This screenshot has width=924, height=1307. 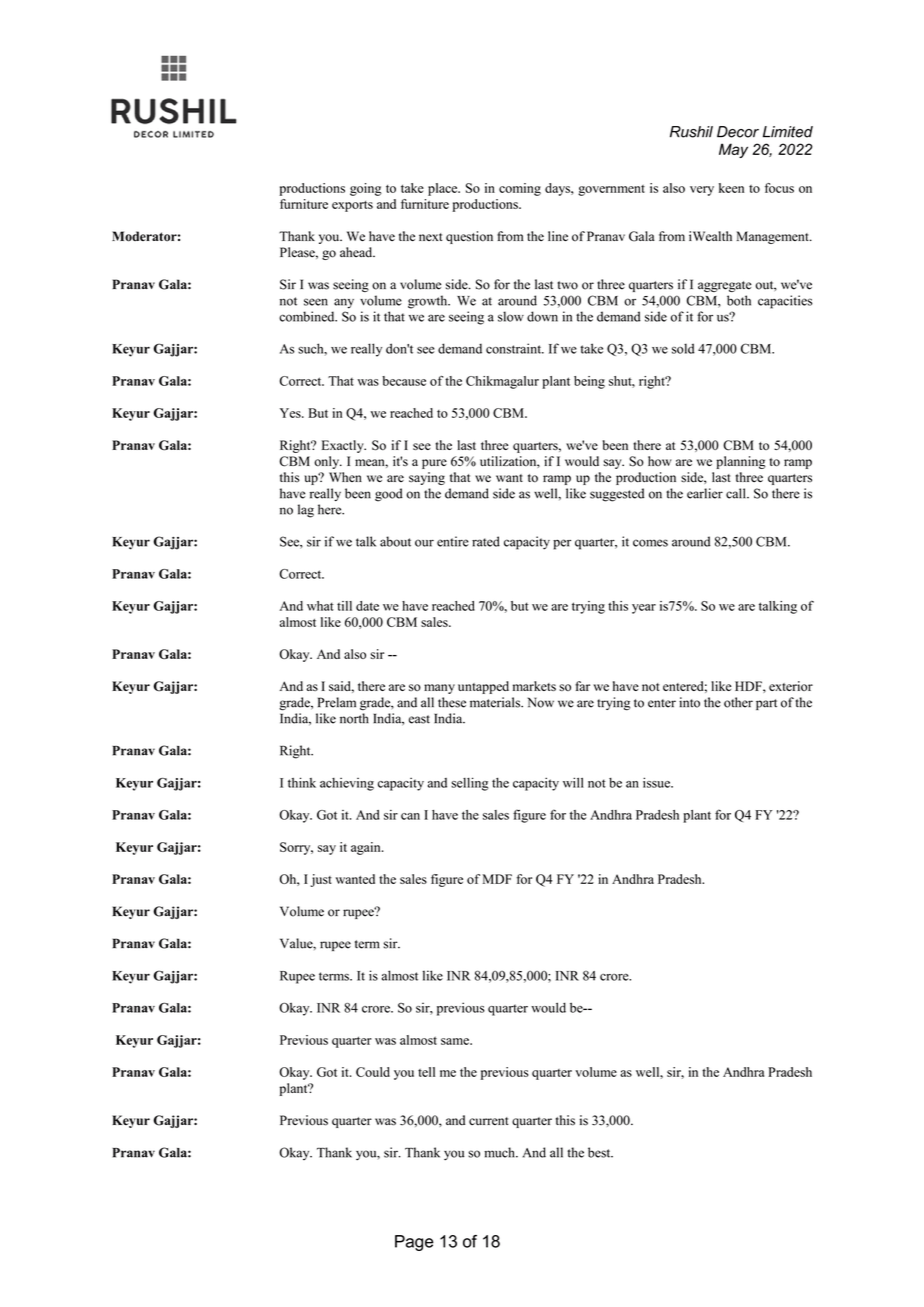 I want to click on MDF, so click(x=497, y=879).
